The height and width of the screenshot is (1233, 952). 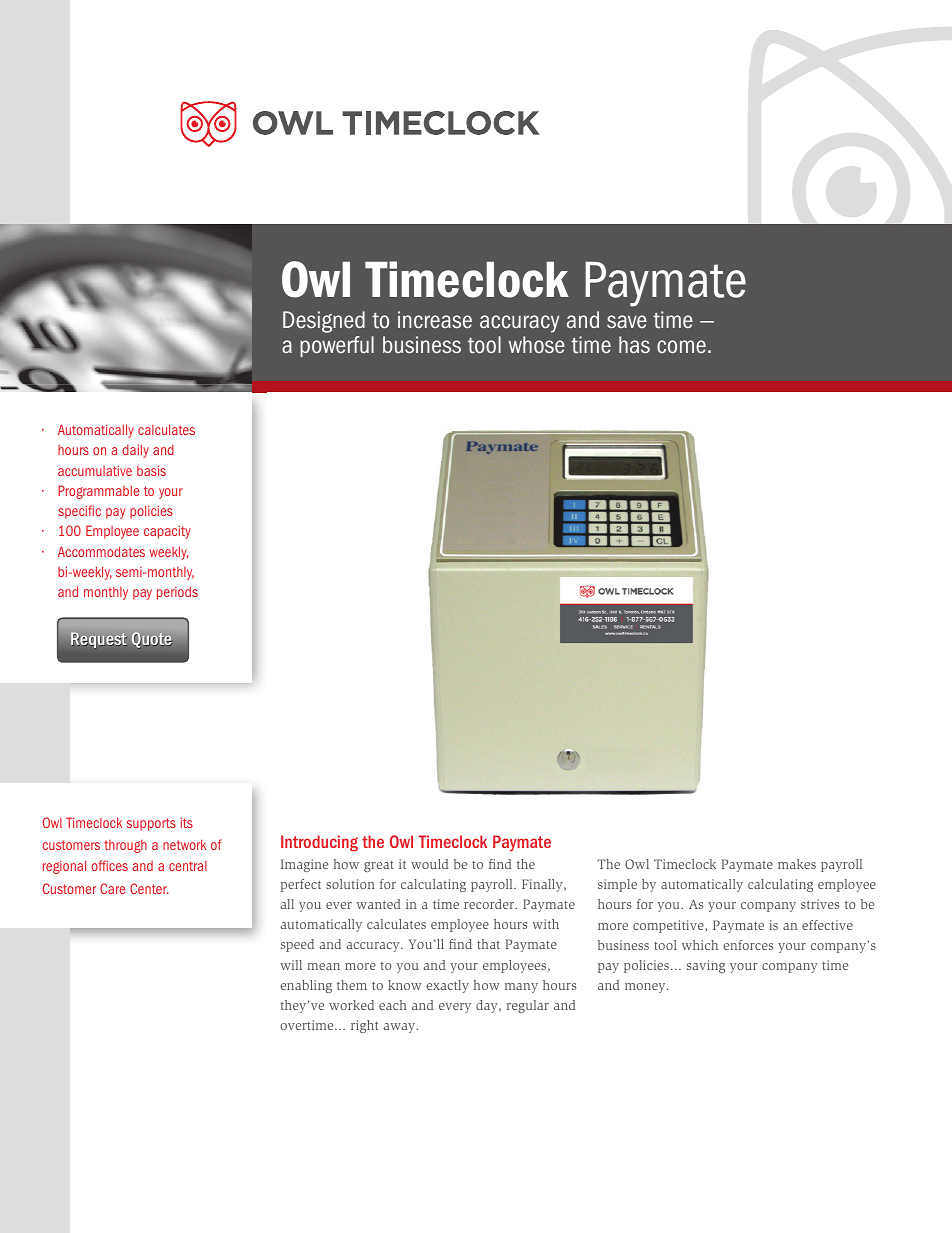 I want to click on Designed, so click(x=324, y=322).
